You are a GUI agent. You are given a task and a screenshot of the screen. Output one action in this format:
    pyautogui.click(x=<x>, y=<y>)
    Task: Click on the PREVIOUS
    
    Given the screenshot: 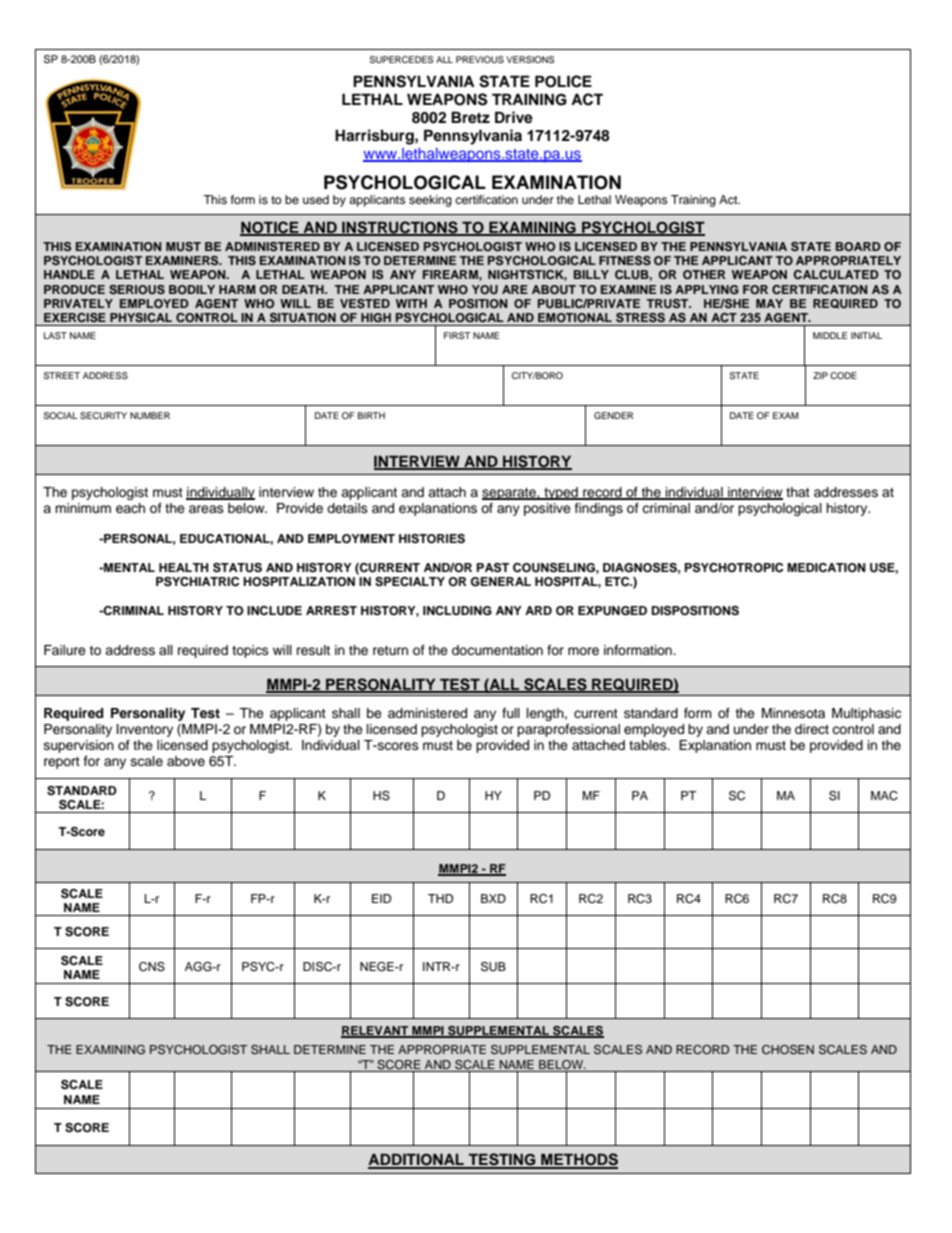 What is the action you would take?
    pyautogui.click(x=480, y=59)
